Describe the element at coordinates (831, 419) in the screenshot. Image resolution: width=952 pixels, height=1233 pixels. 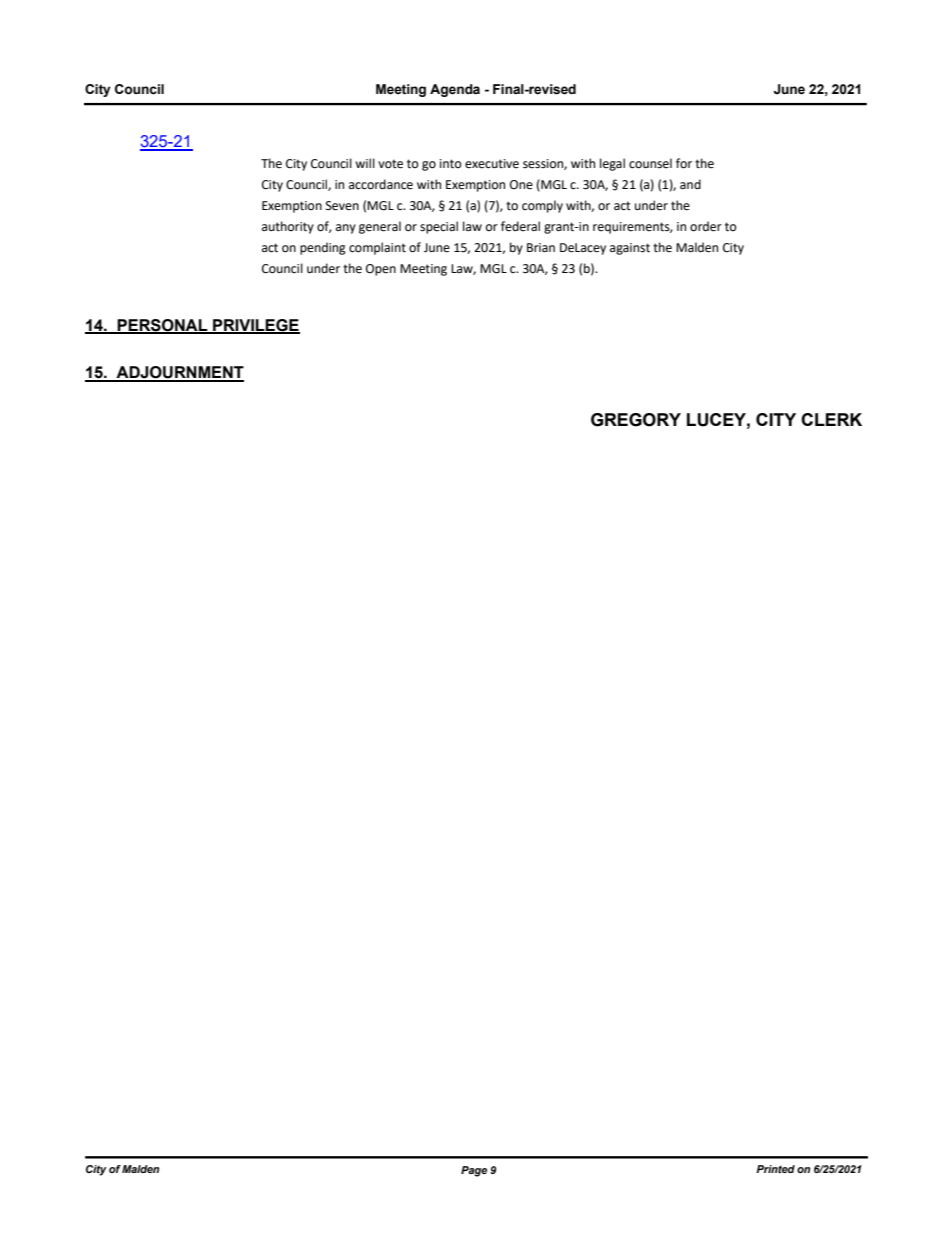
I see `CLERK` at that location.
